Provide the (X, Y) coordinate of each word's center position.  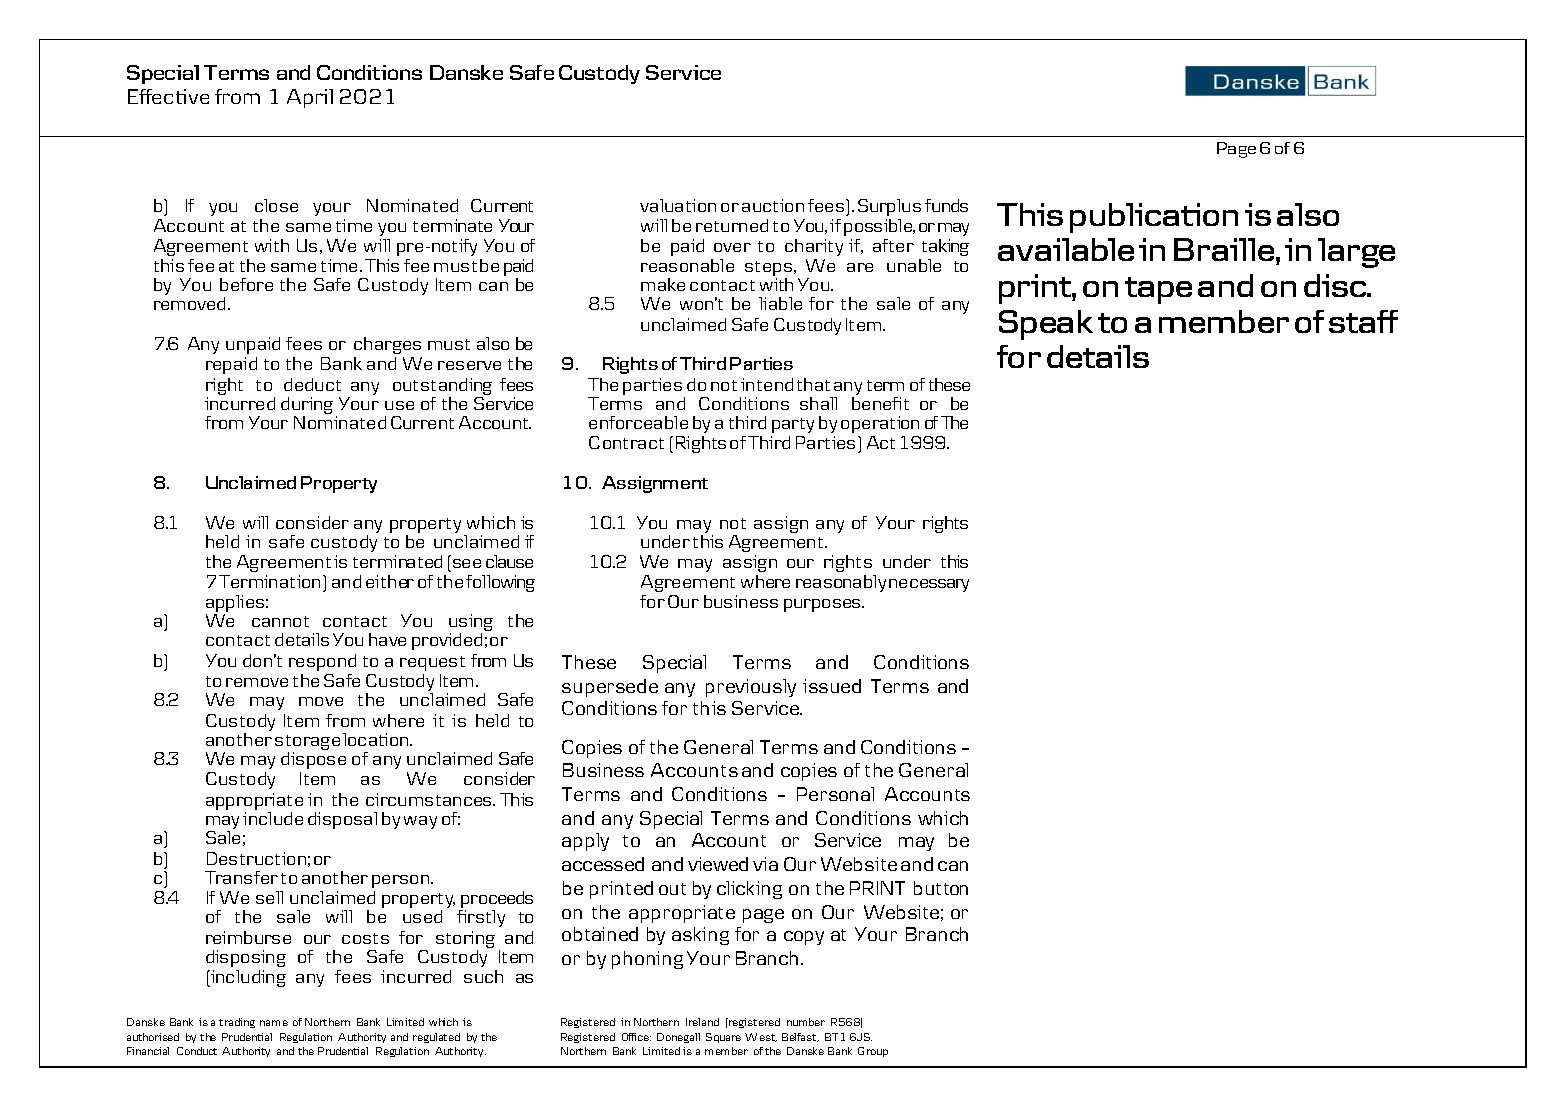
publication (1154, 218)
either (390, 581)
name (274, 1023)
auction (773, 205)
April (310, 98)
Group (873, 1052)
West (761, 1037)
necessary (929, 585)
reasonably (841, 583)
